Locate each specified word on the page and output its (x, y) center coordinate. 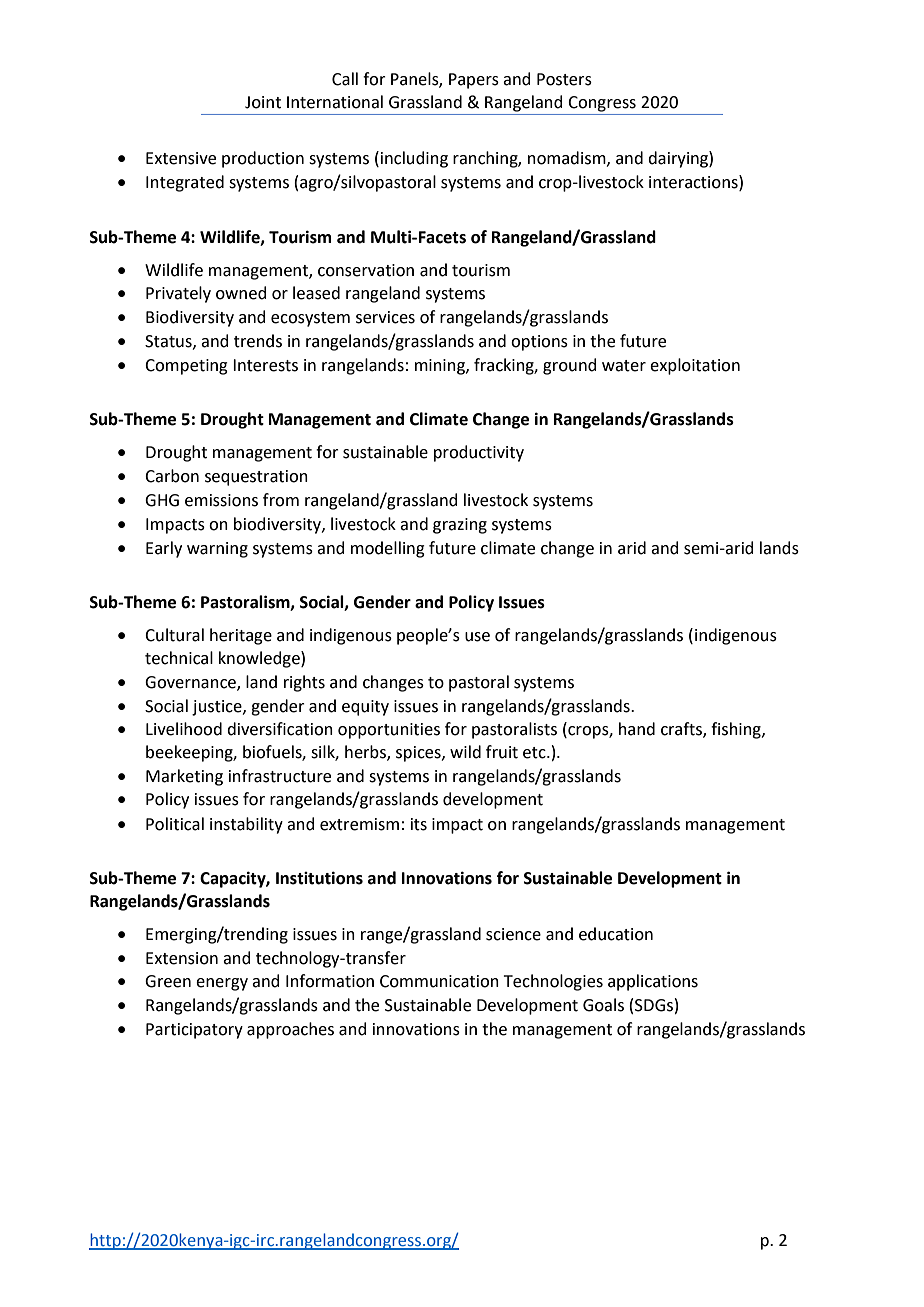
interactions (694, 182)
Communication (439, 981)
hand (637, 729)
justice (218, 708)
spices (419, 754)
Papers (474, 81)
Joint (263, 102)
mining (441, 367)
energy (222, 984)
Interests (265, 365)
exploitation (695, 366)
